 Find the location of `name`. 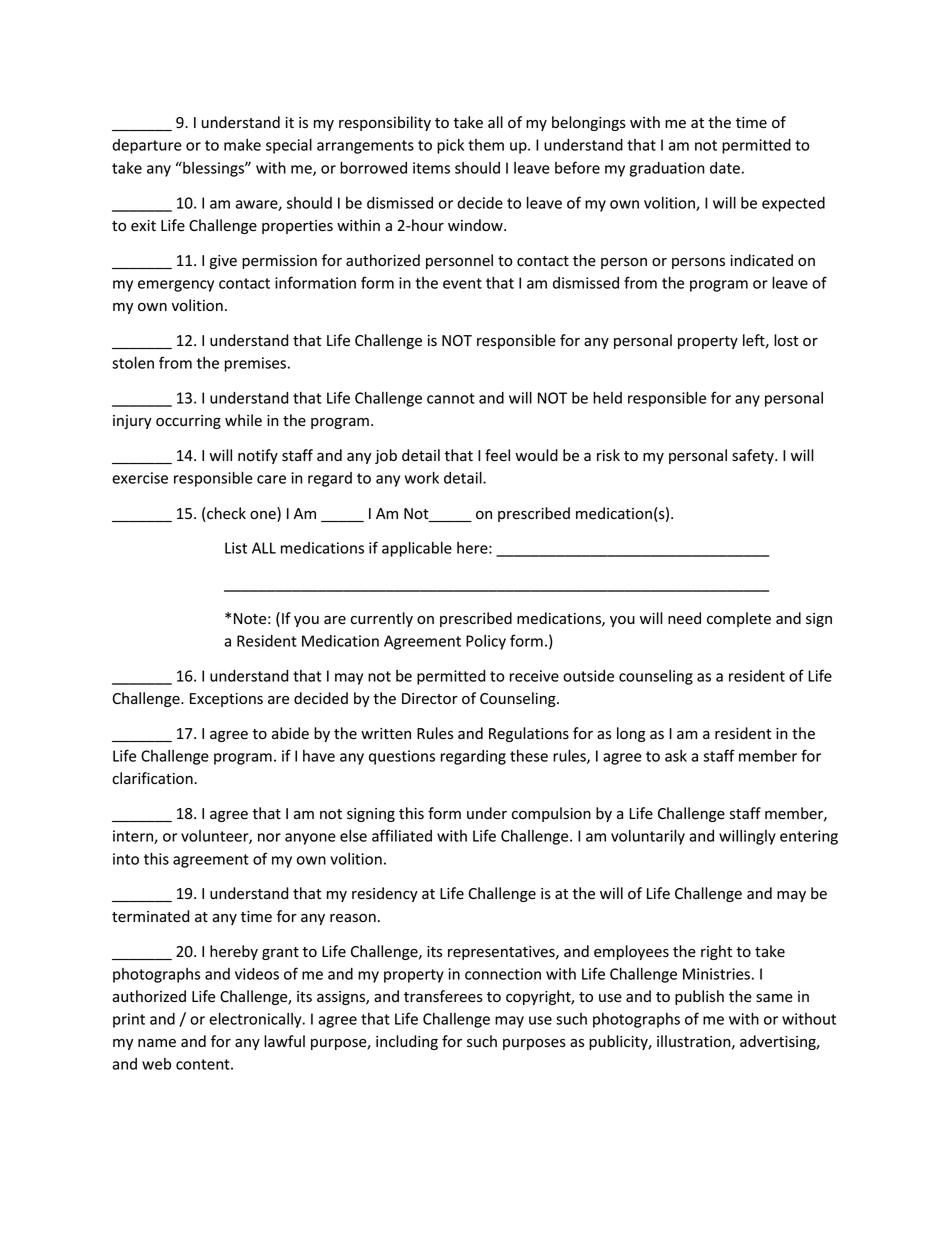

name is located at coordinates (157, 1043).
